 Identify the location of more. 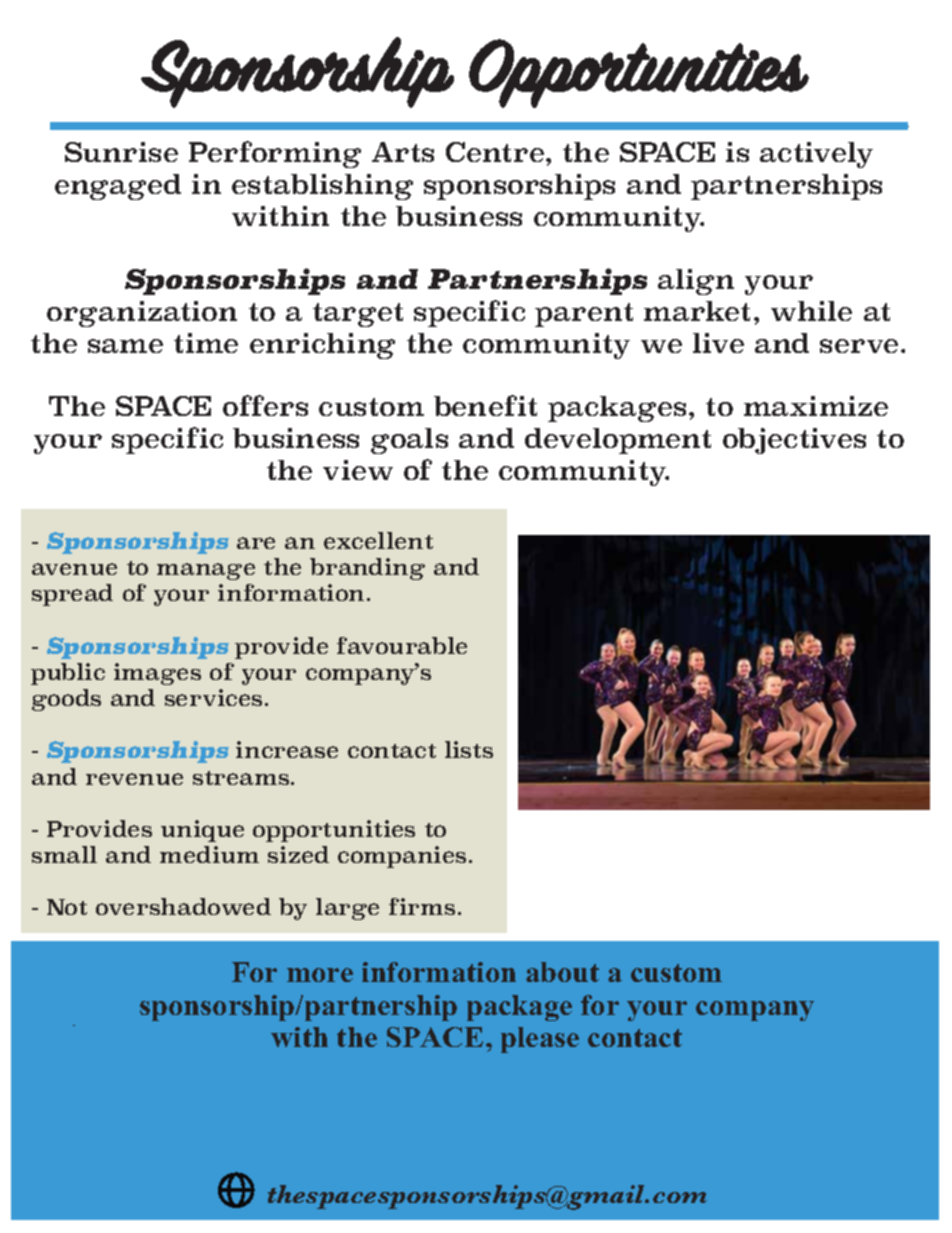
(320, 975).
